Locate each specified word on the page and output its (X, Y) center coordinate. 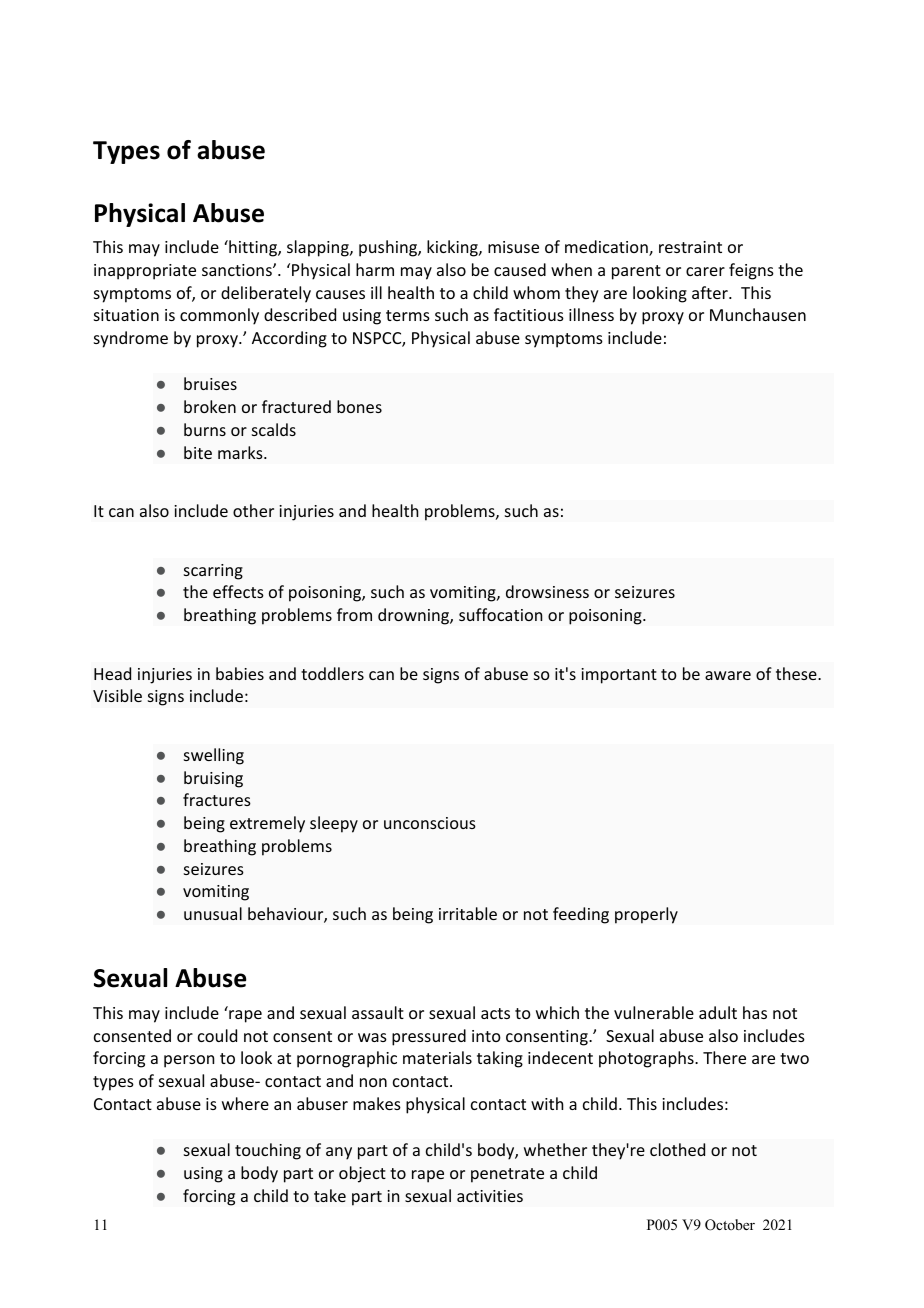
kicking (453, 248)
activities (490, 1196)
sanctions (238, 270)
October (730, 1225)
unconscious (430, 823)
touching (268, 1151)
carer (705, 271)
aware (728, 675)
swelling (214, 756)
